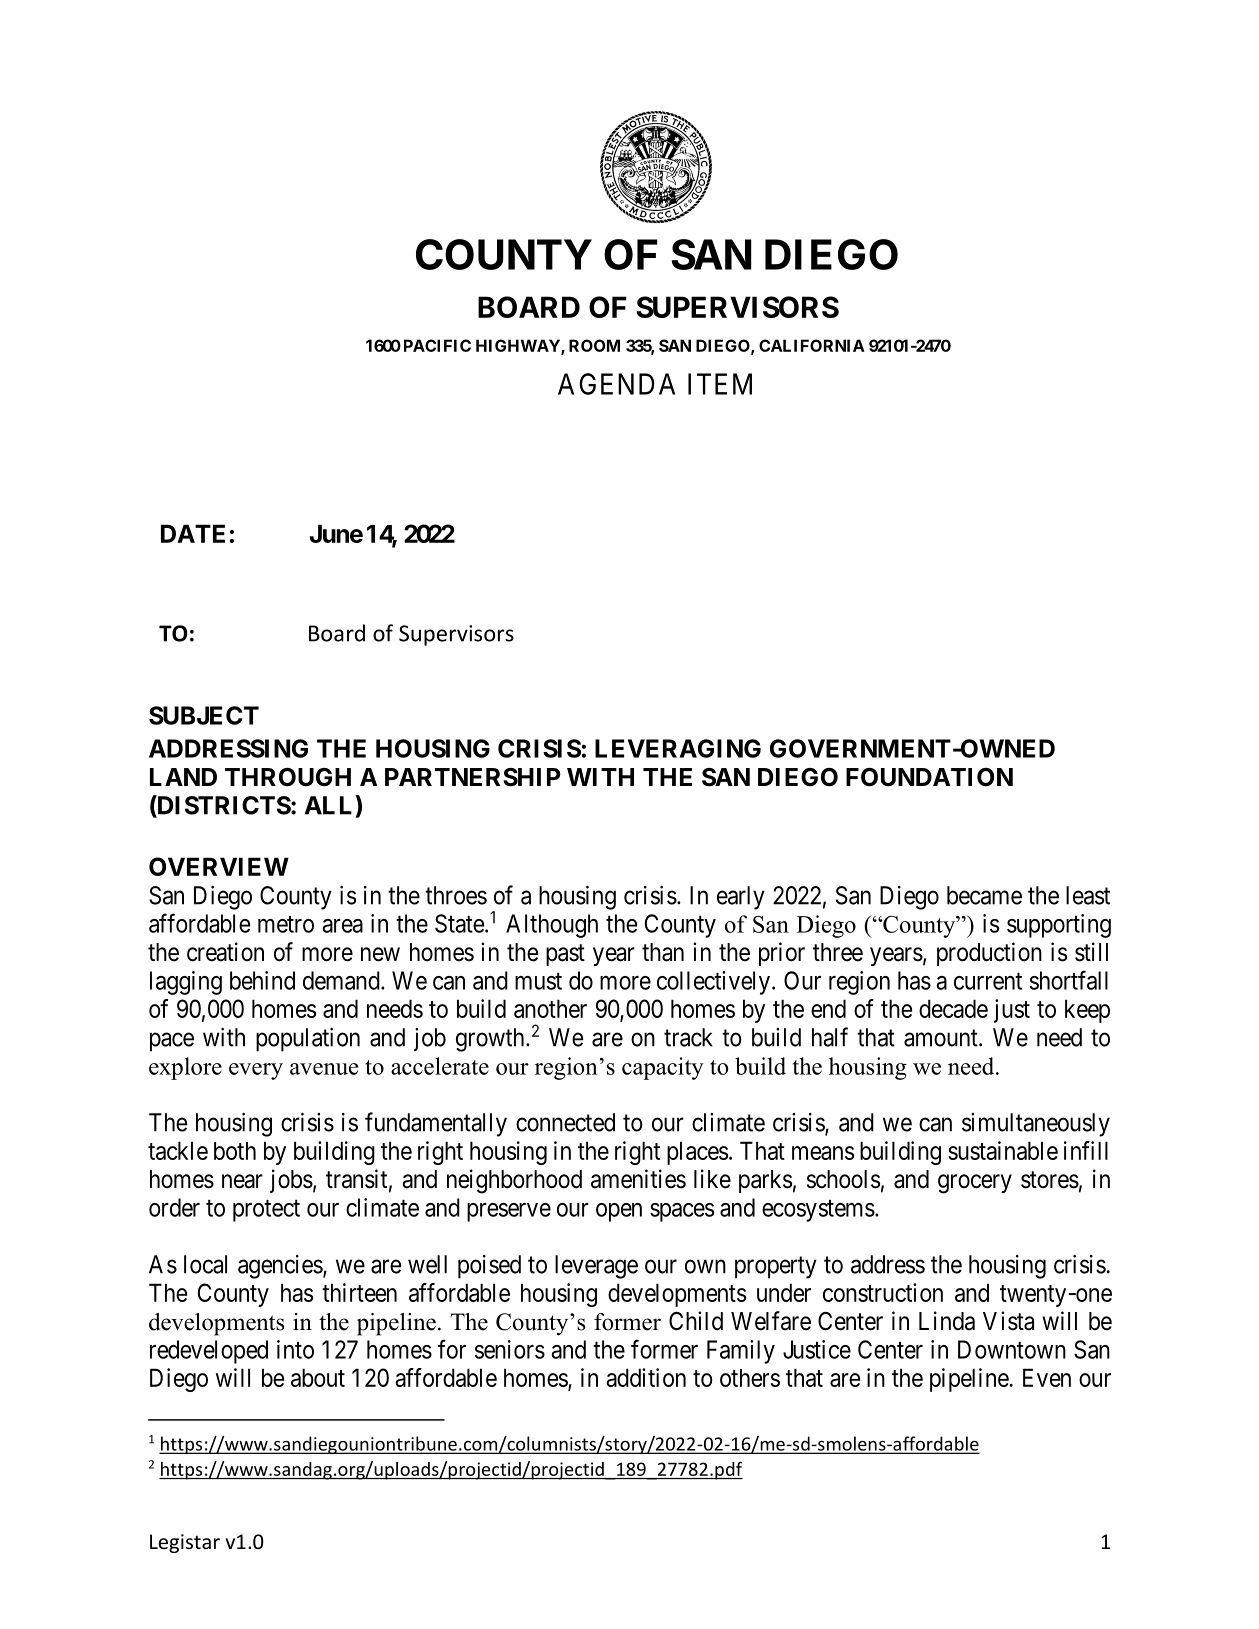 The width and height of the document is (1259, 1629). What do you see at coordinates (295, 1349) in the document?
I see `into` at bounding box center [295, 1349].
